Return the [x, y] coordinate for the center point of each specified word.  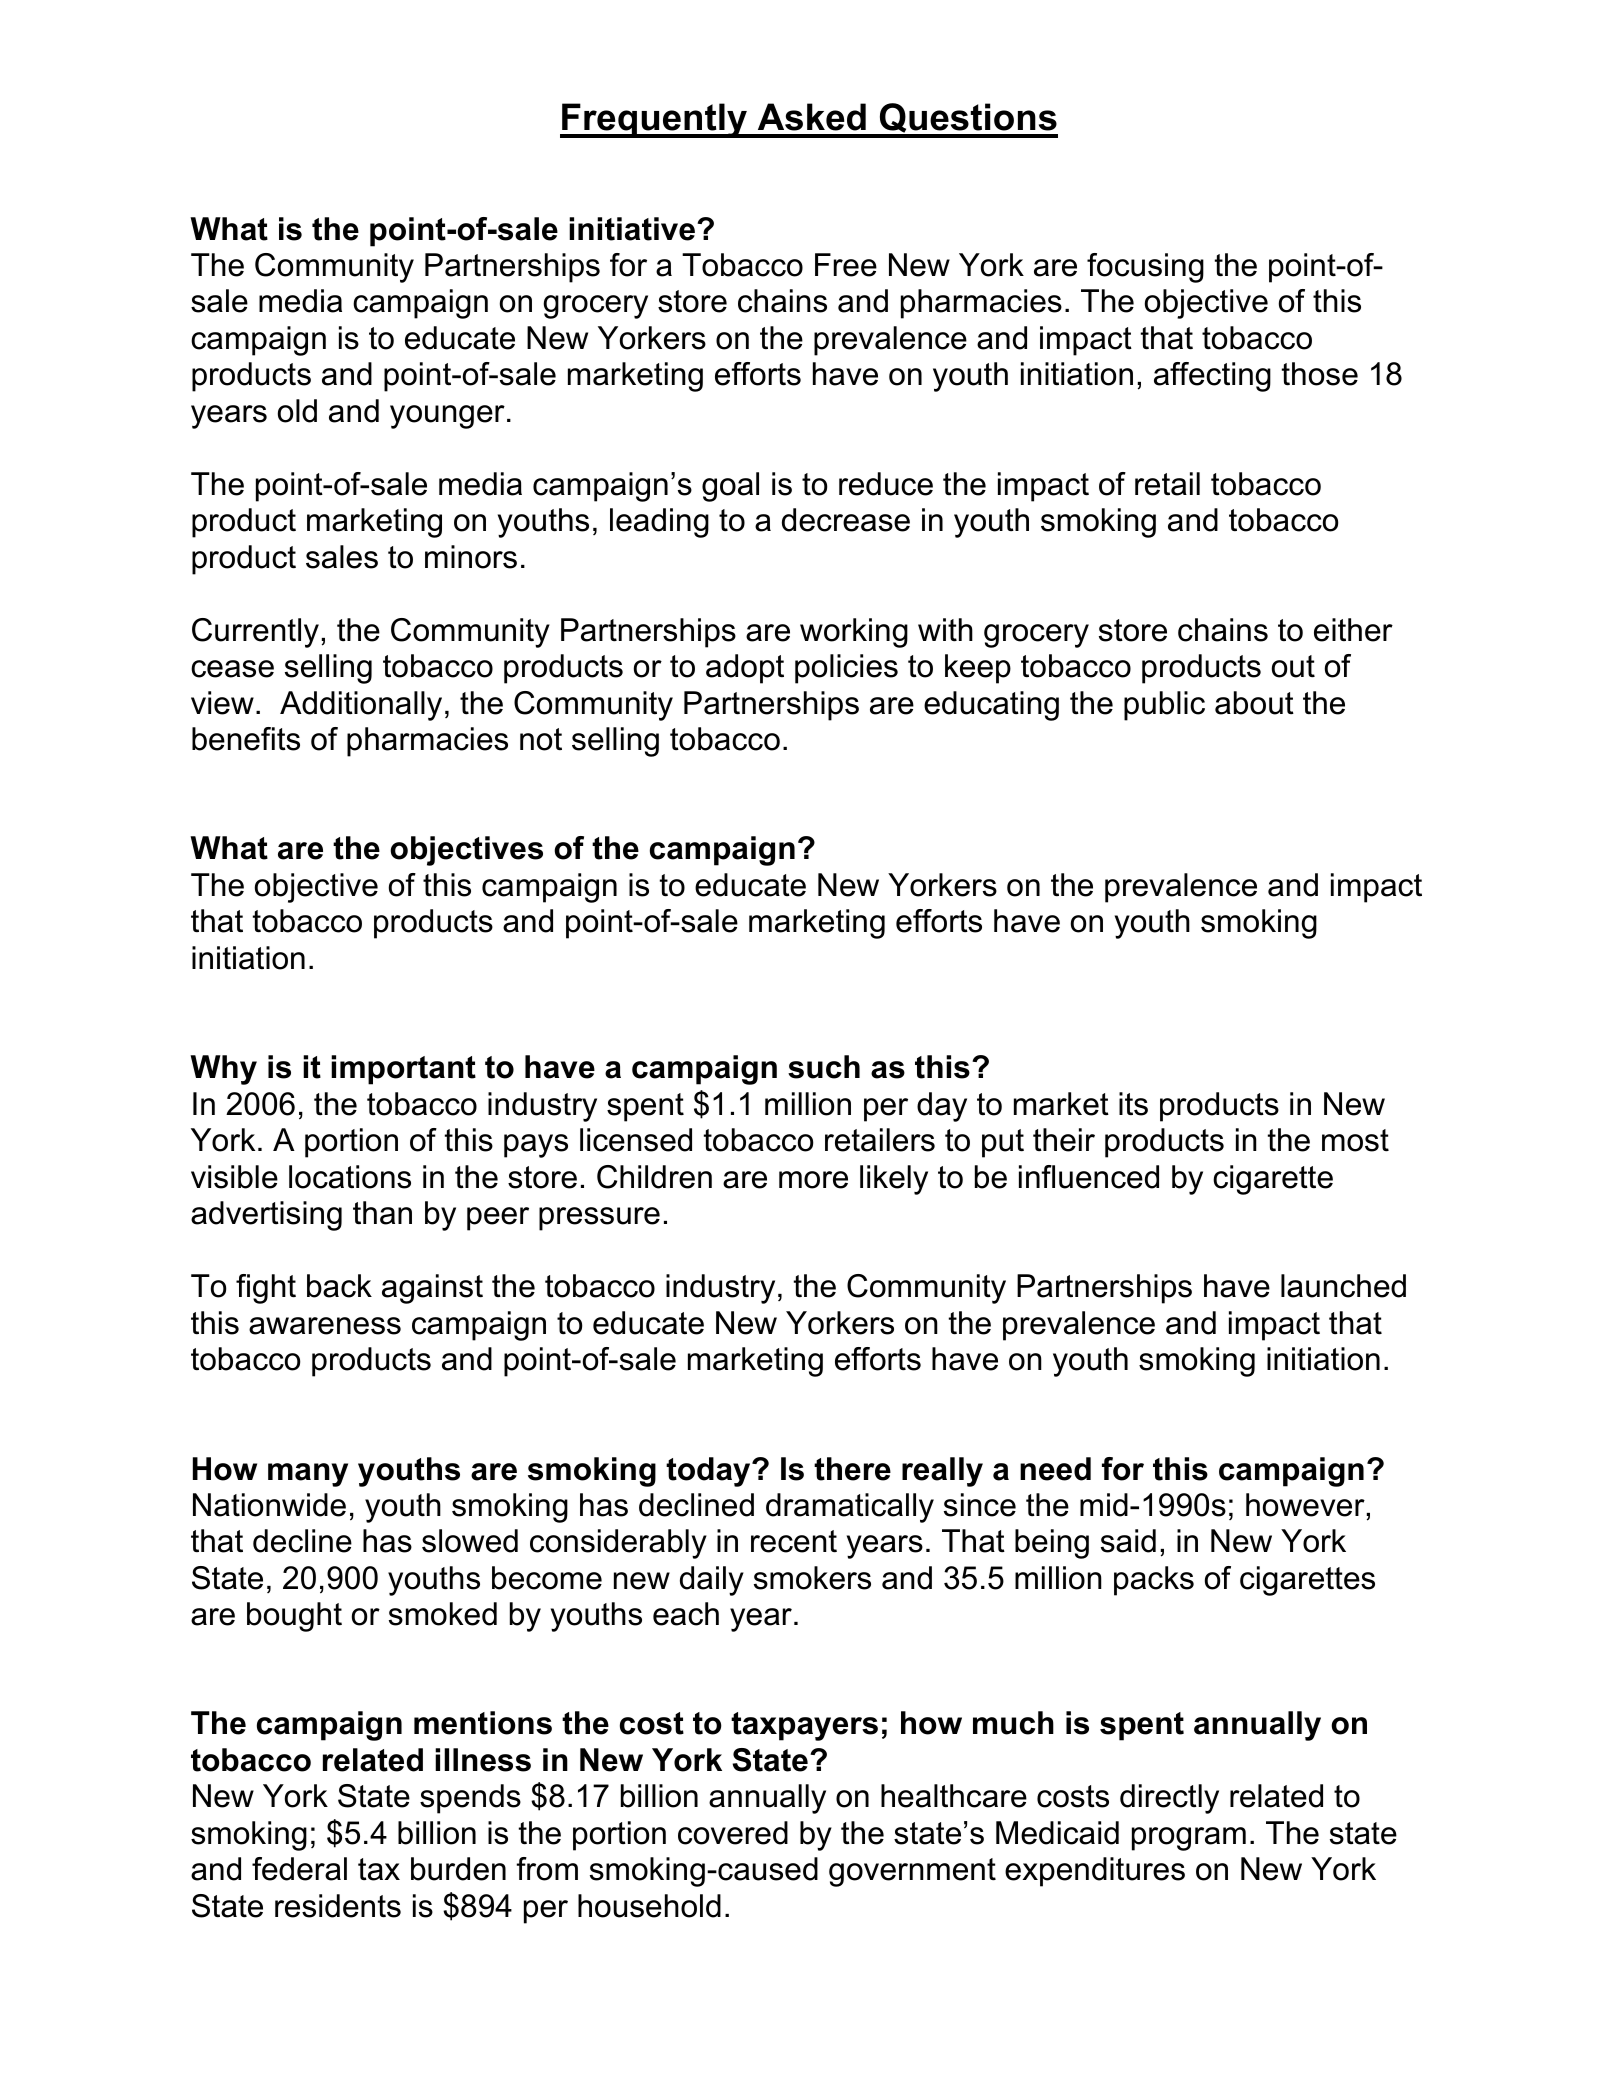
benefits [246, 739]
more [813, 1180]
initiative [632, 229]
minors [471, 557]
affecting [1212, 377]
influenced [1089, 1177]
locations [350, 1177]
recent [794, 1541]
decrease [846, 520]
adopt [745, 669]
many [308, 1475]
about [1254, 703]
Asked [812, 117]
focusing [1145, 268]
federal [299, 1869]
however [1305, 1505]
